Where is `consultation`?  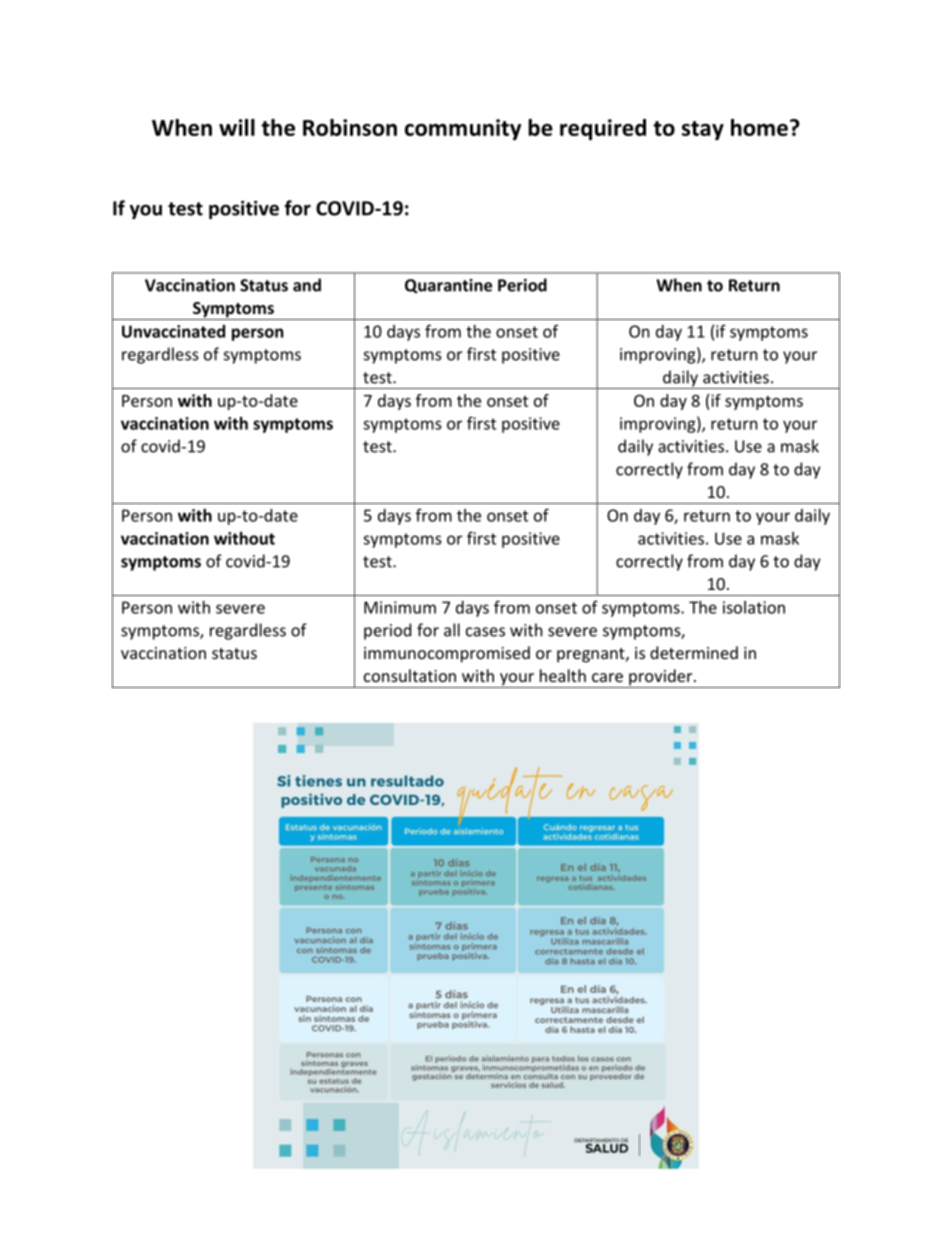 consultation is located at coordinates (410, 675).
